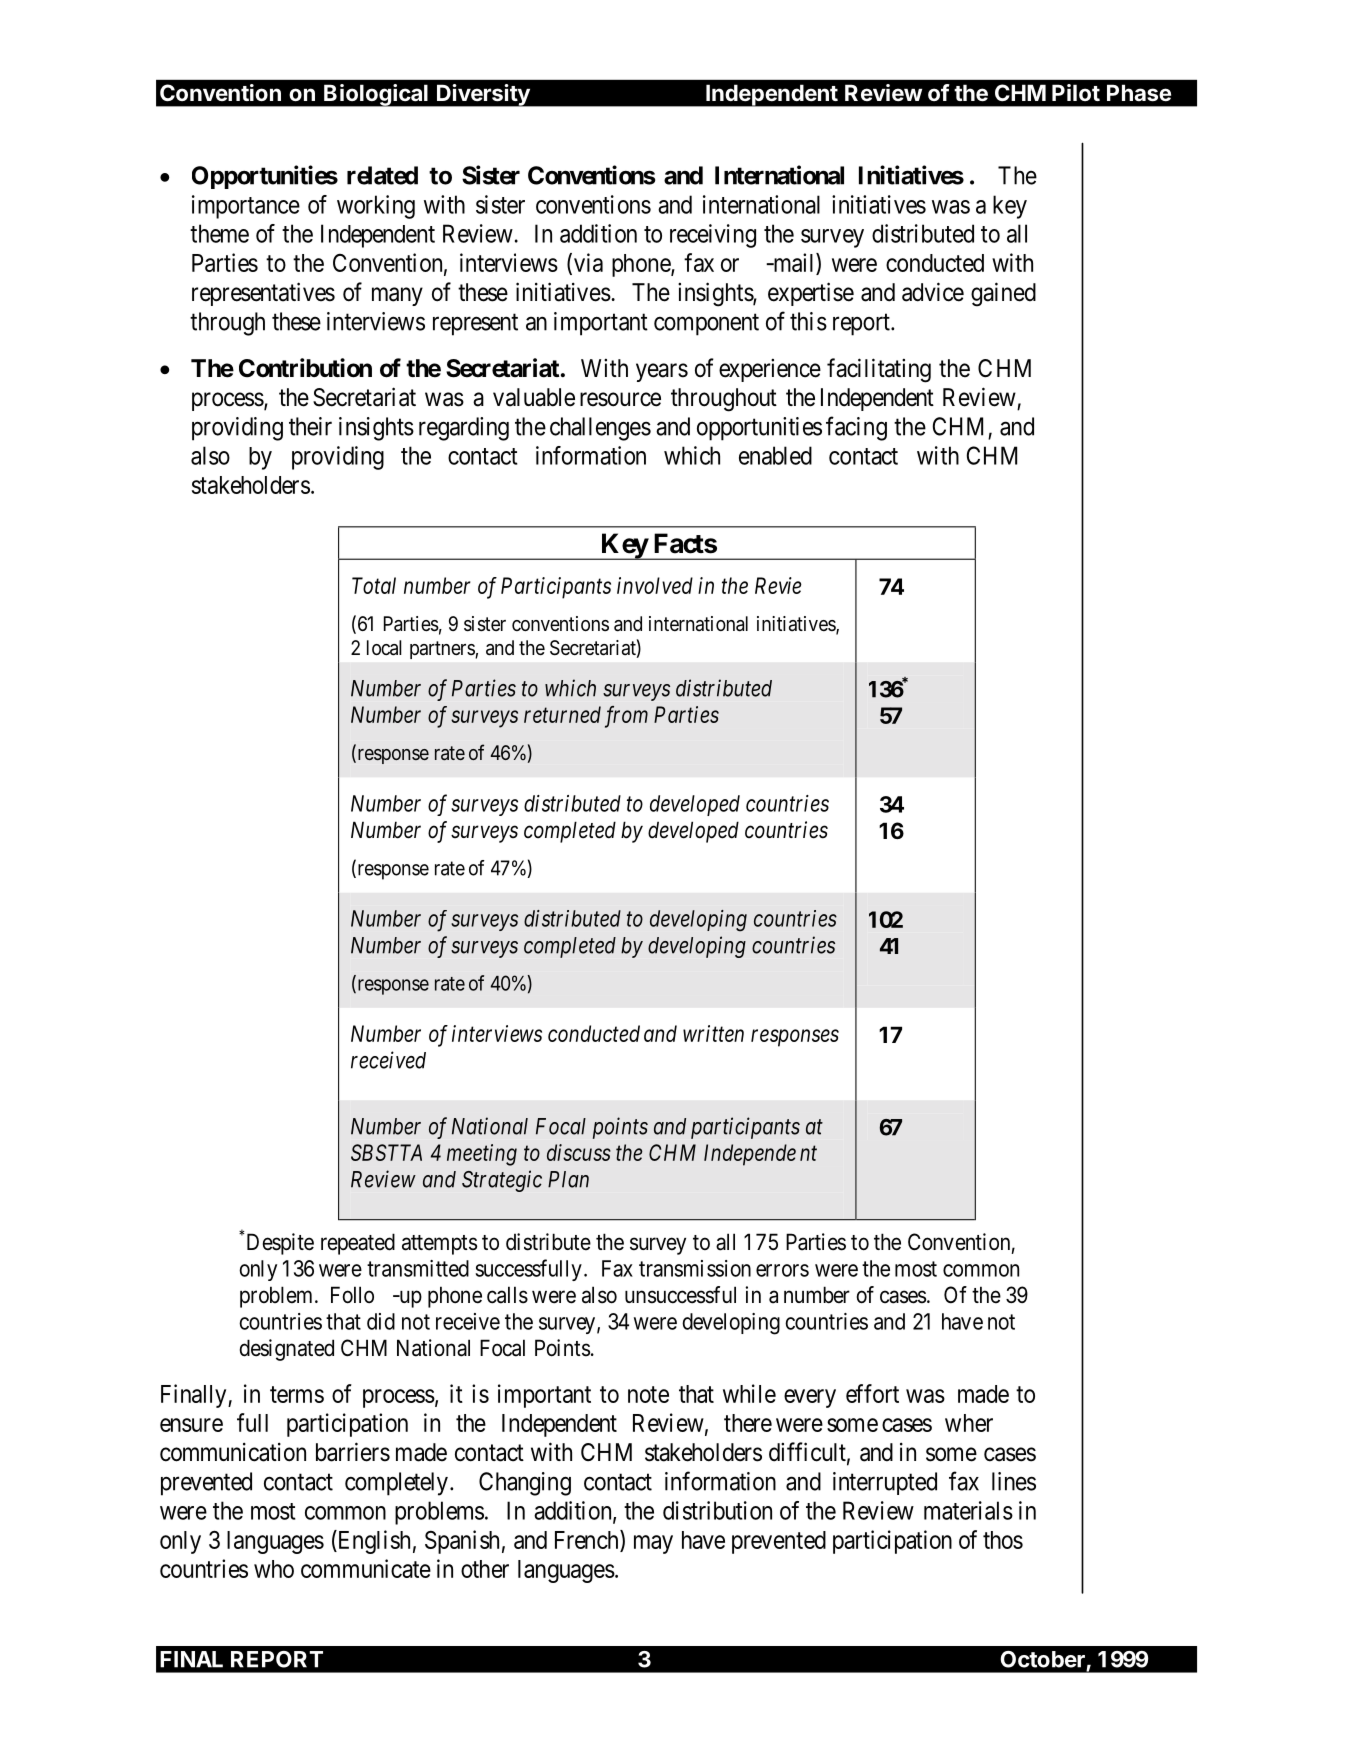 The width and height of the image is (1353, 1752). What do you see at coordinates (274, 1569) in the image?
I see `who` at bounding box center [274, 1569].
